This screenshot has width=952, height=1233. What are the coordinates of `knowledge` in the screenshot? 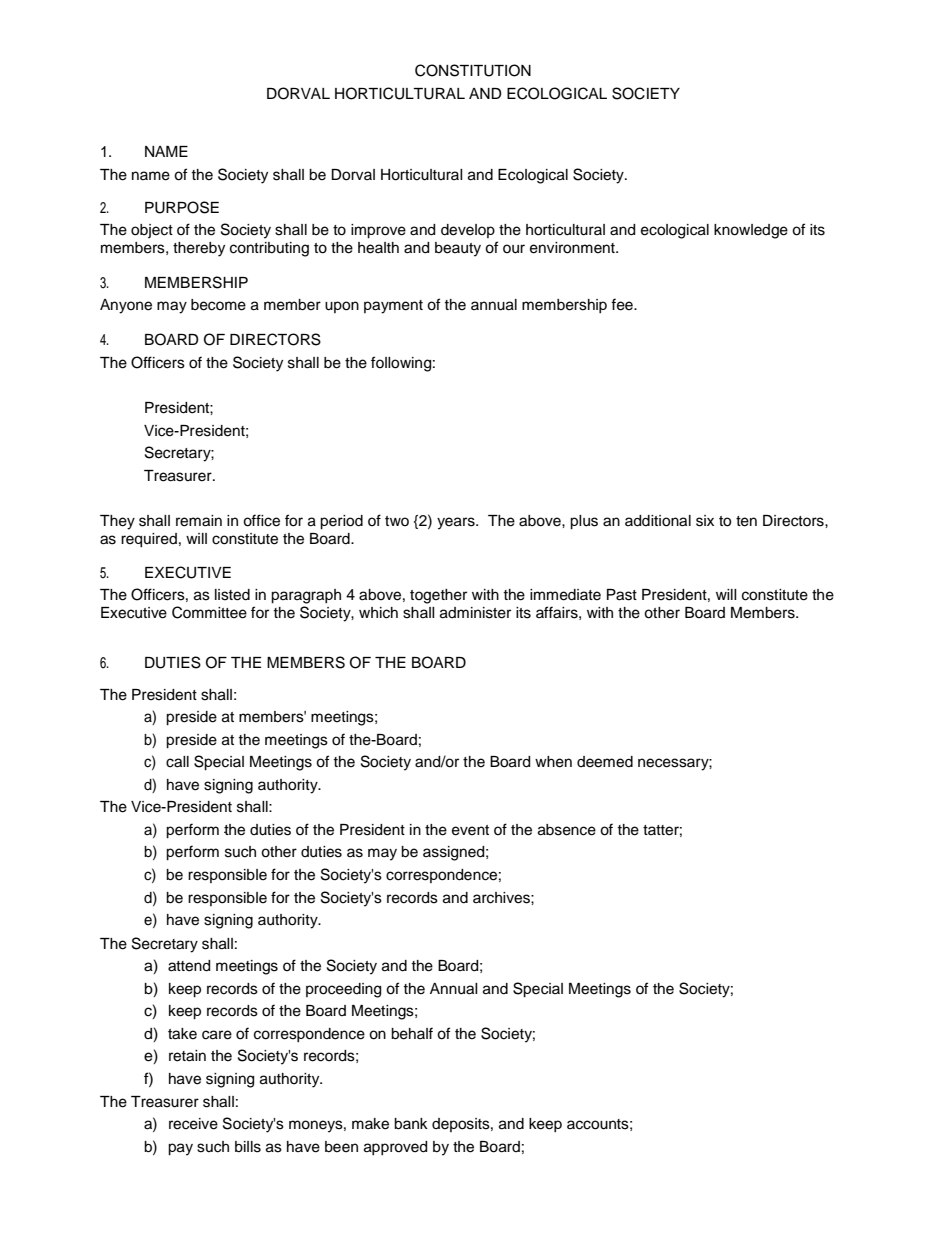 It's located at (751, 231).
